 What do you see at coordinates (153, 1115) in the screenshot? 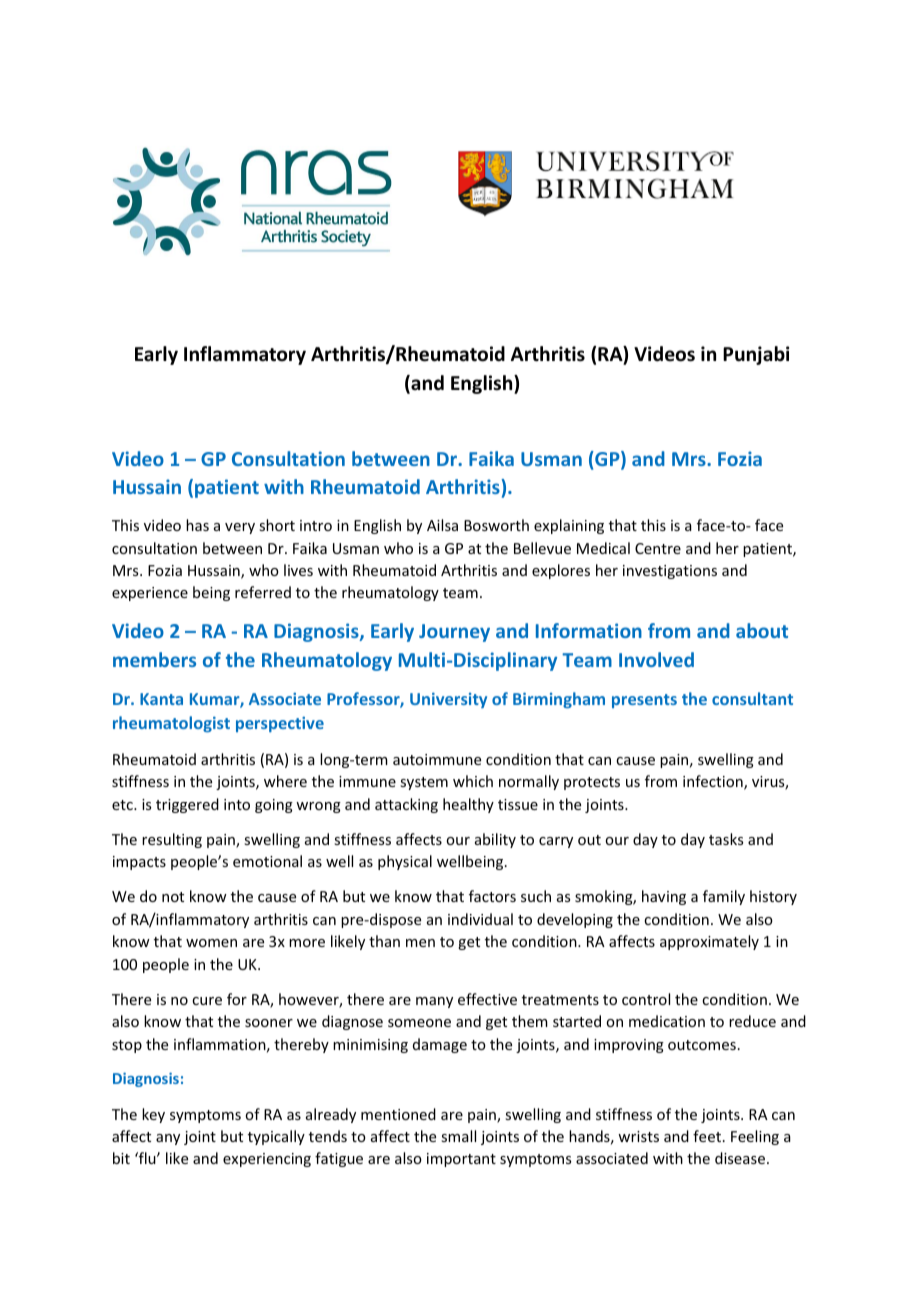
I see `key` at bounding box center [153, 1115].
